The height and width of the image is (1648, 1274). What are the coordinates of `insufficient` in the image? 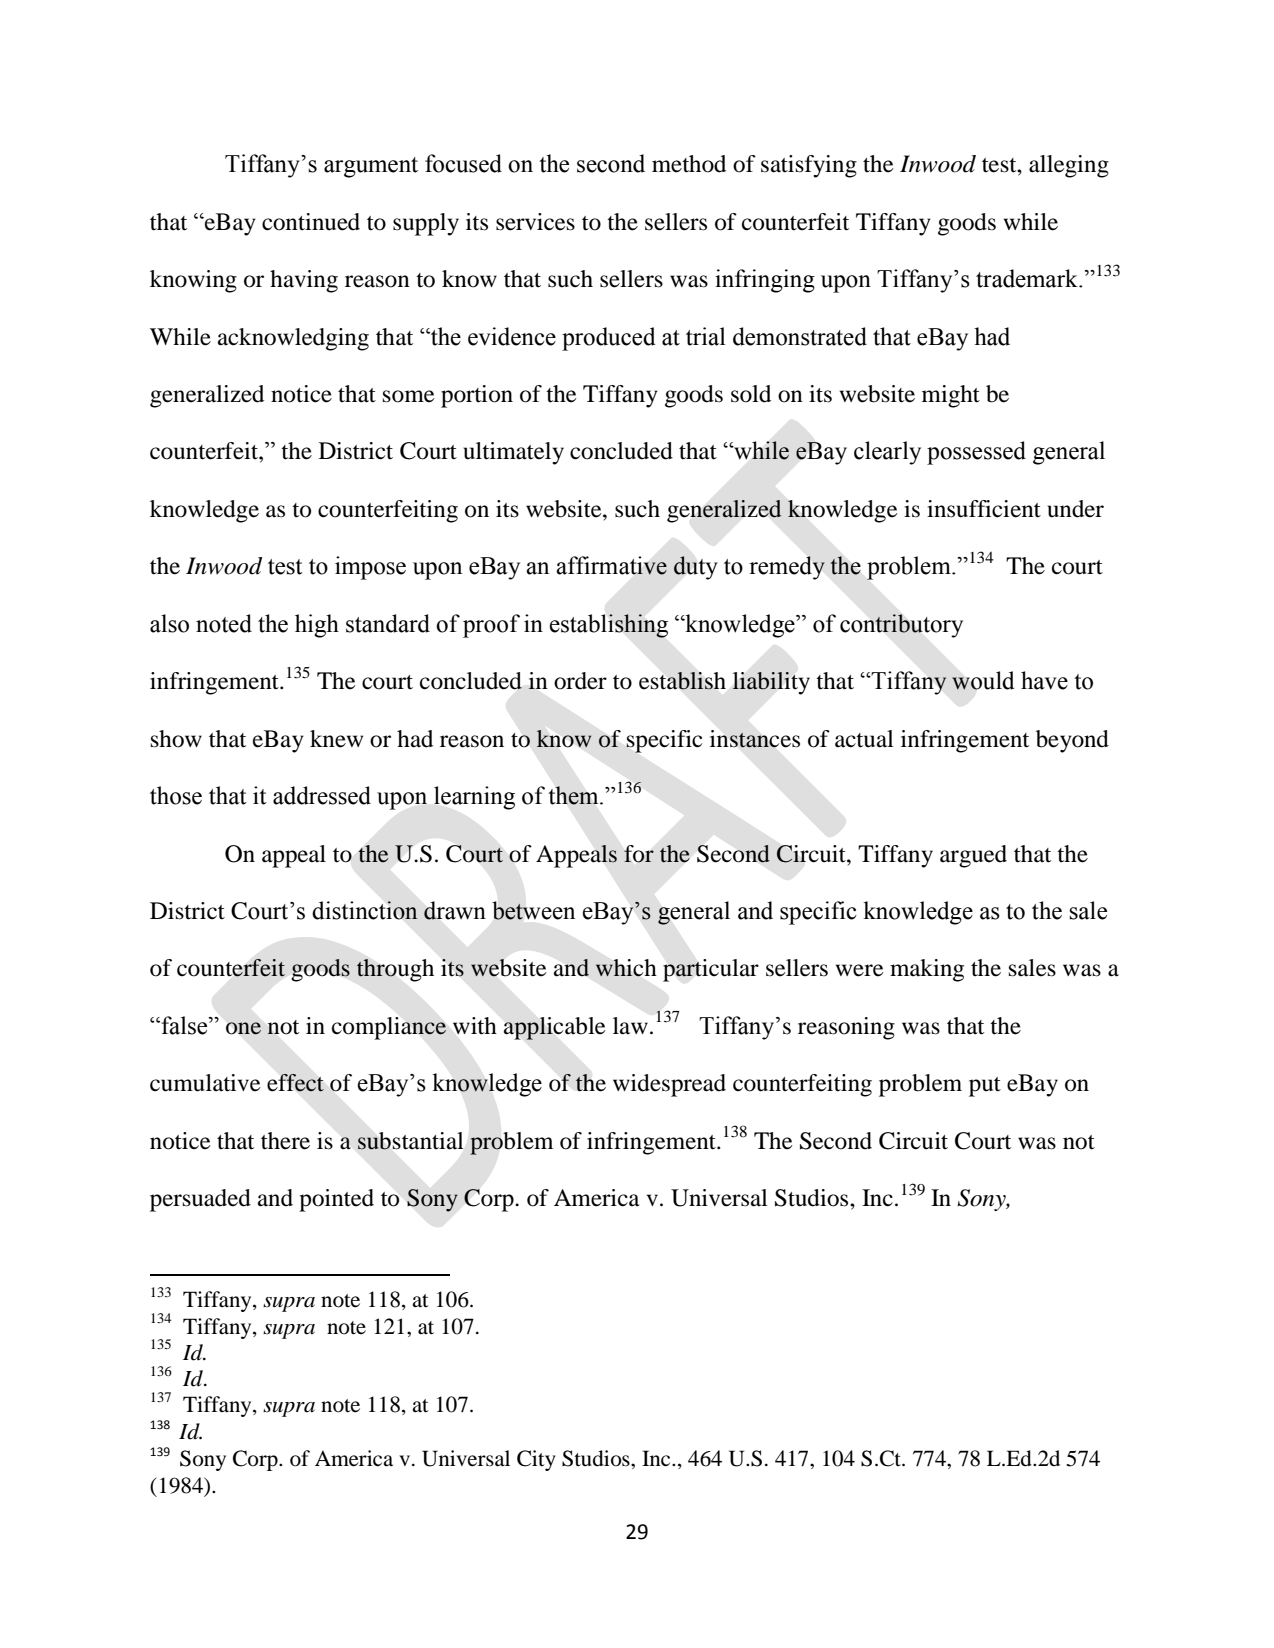 It's located at (984, 509).
